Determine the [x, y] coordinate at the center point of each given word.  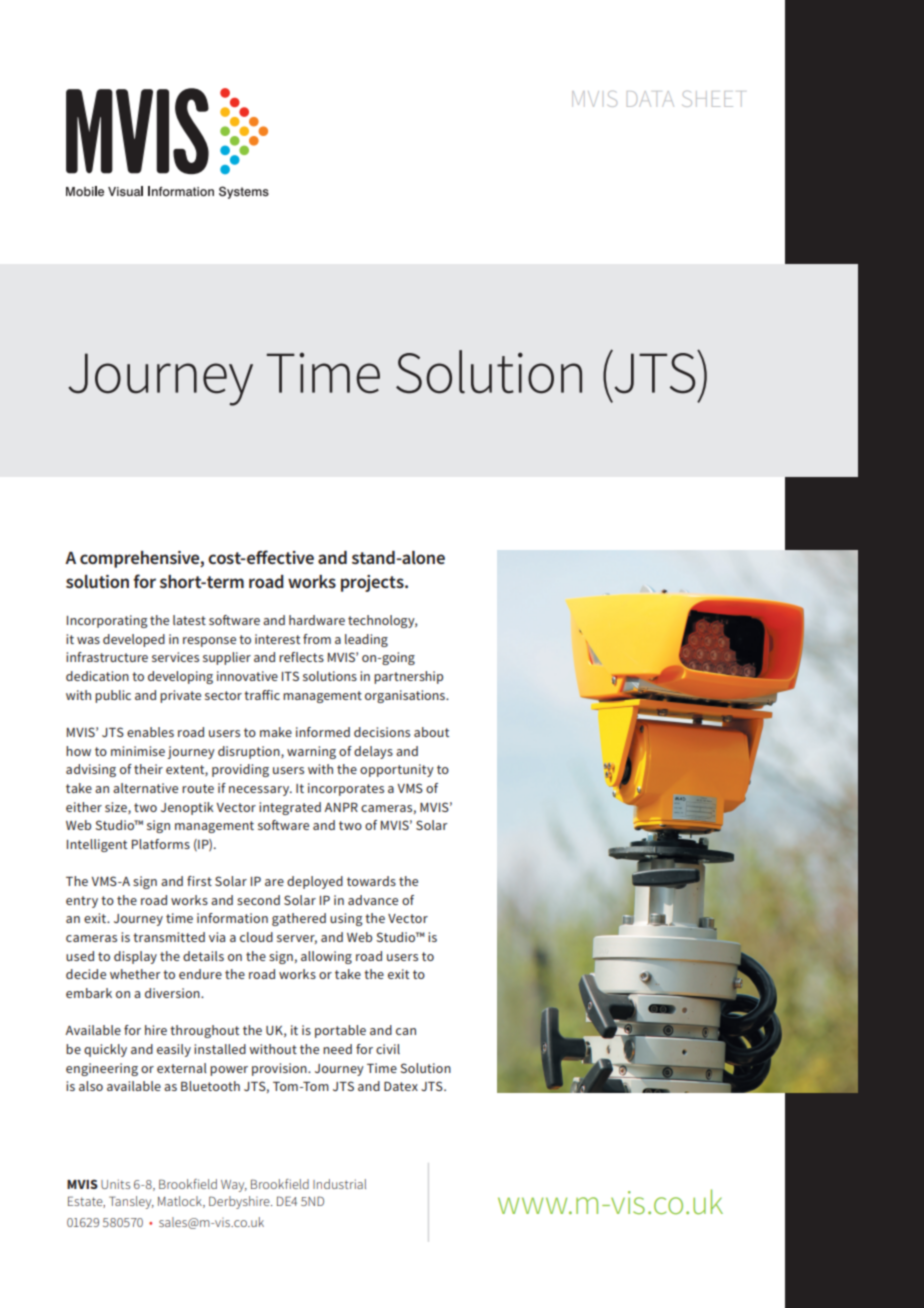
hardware [317, 620]
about [431, 732]
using [346, 919]
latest [189, 620]
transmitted [169, 937]
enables [150, 732]
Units [115, 1184]
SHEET [712, 99]
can [406, 1031]
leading [366, 640]
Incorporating [107, 621]
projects [373, 583]
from [317, 639]
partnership [408, 677]
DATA [650, 99]
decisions [382, 732]
